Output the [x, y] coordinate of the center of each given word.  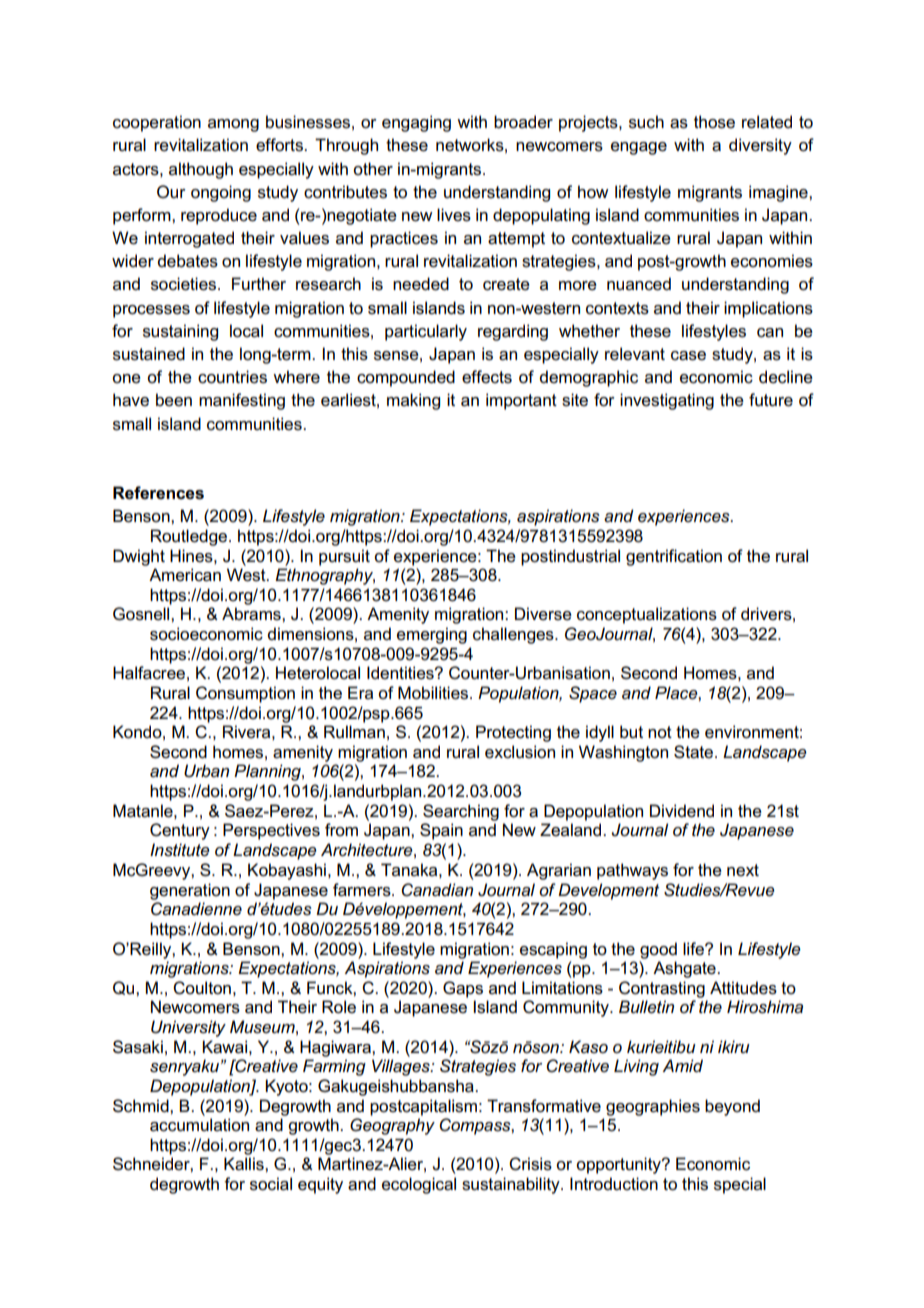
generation [190, 891]
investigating [667, 401]
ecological [419, 1185]
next [743, 870]
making [413, 401]
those [714, 122]
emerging [432, 635]
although [201, 170]
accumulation [199, 1125]
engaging [416, 123]
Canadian [437, 890]
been [174, 400]
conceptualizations [647, 615]
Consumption [245, 694]
